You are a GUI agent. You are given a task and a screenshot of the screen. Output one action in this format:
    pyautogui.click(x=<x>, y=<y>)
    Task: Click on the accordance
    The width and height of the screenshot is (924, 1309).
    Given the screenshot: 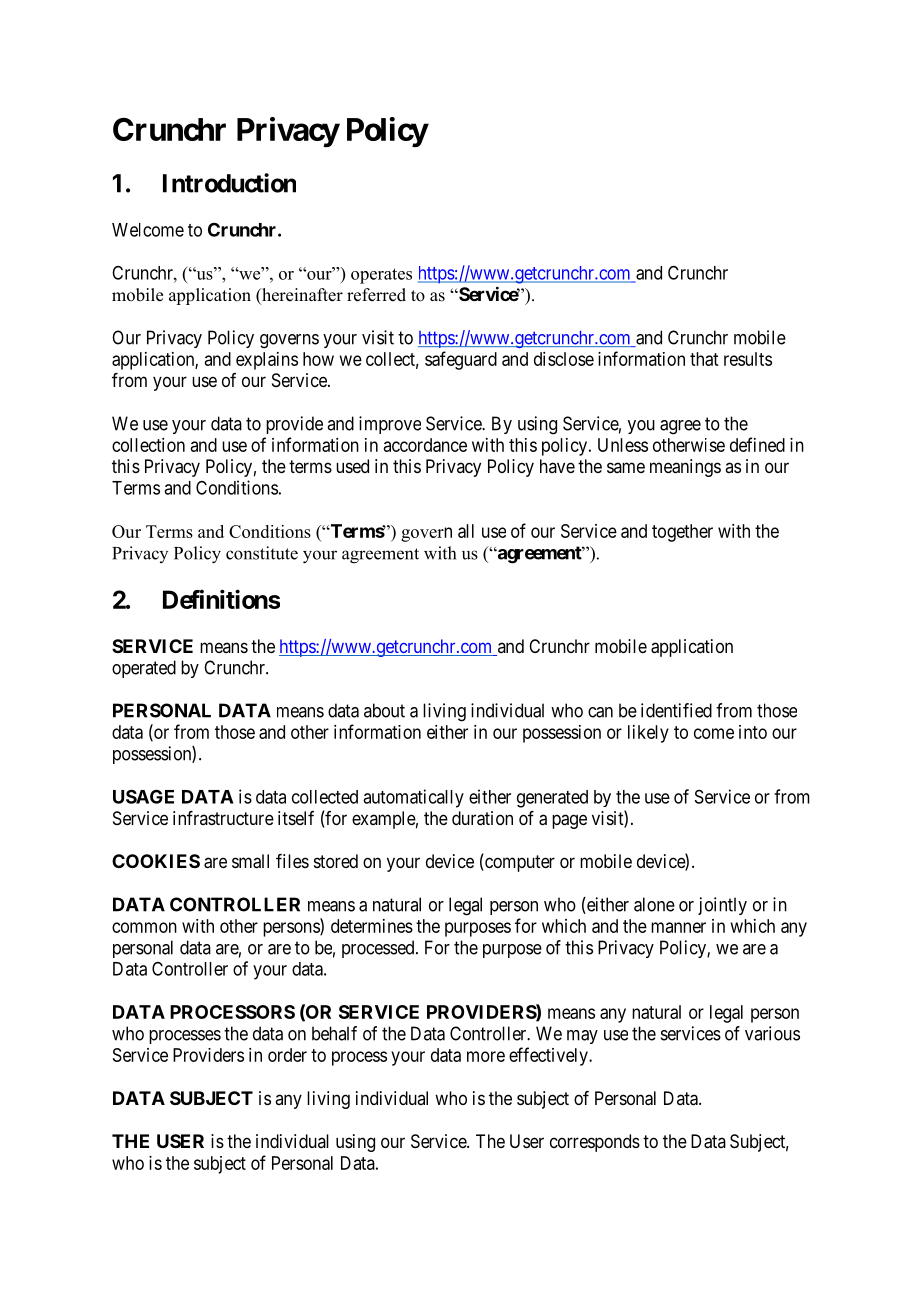 What is the action you would take?
    pyautogui.click(x=425, y=445)
